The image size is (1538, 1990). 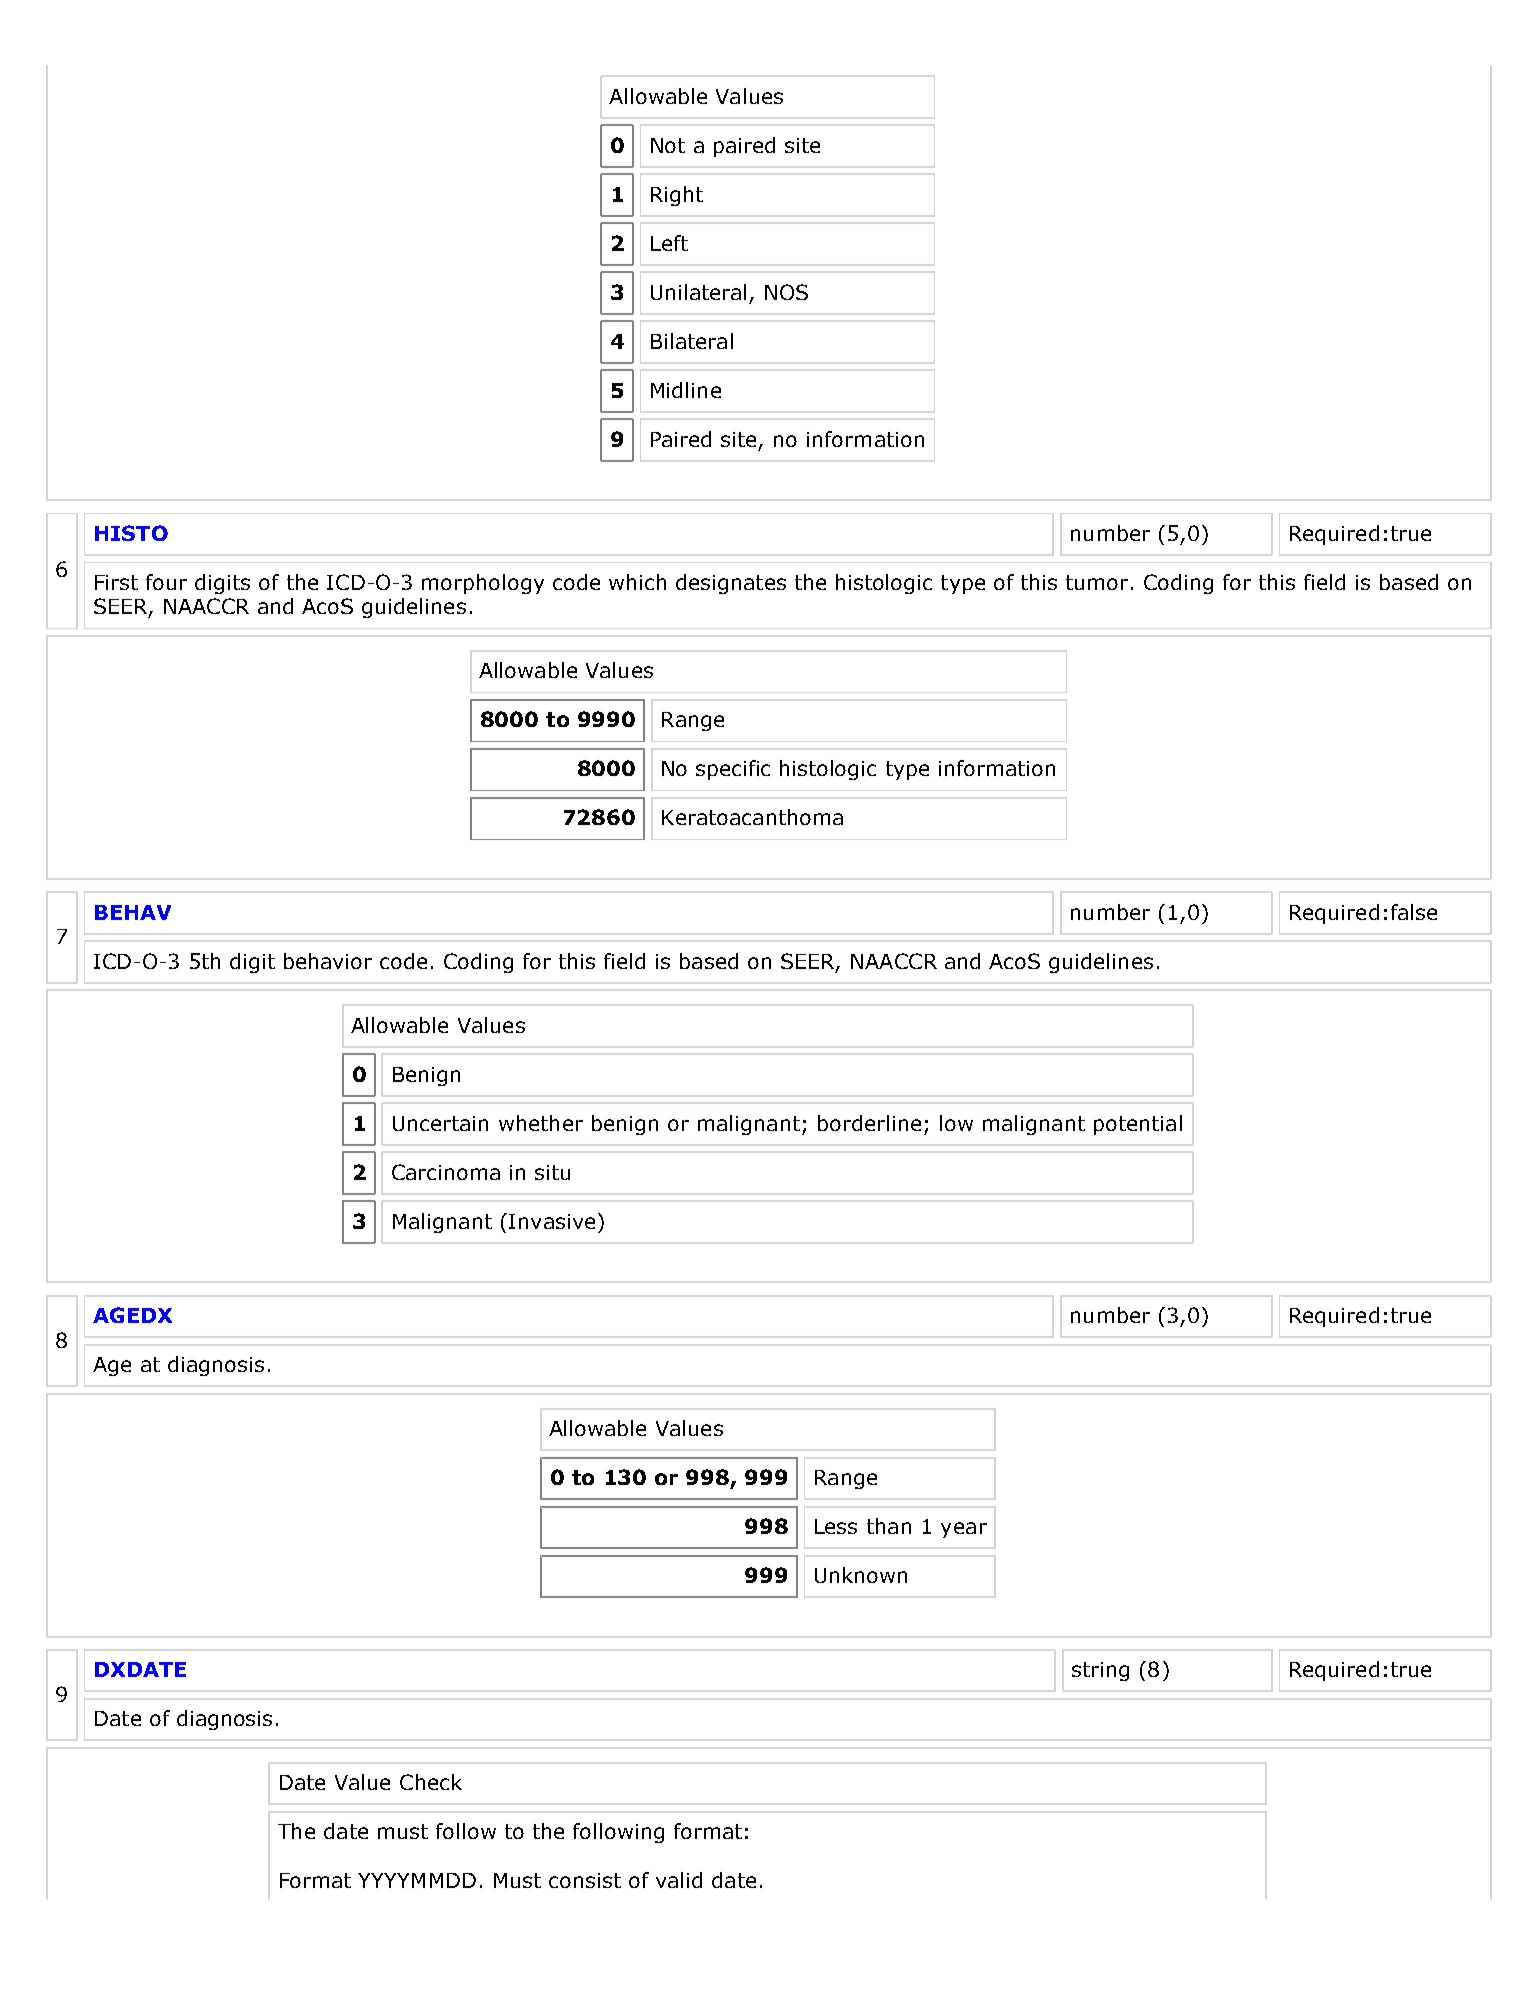 What do you see at coordinates (552, 1172) in the image?
I see `situ` at bounding box center [552, 1172].
